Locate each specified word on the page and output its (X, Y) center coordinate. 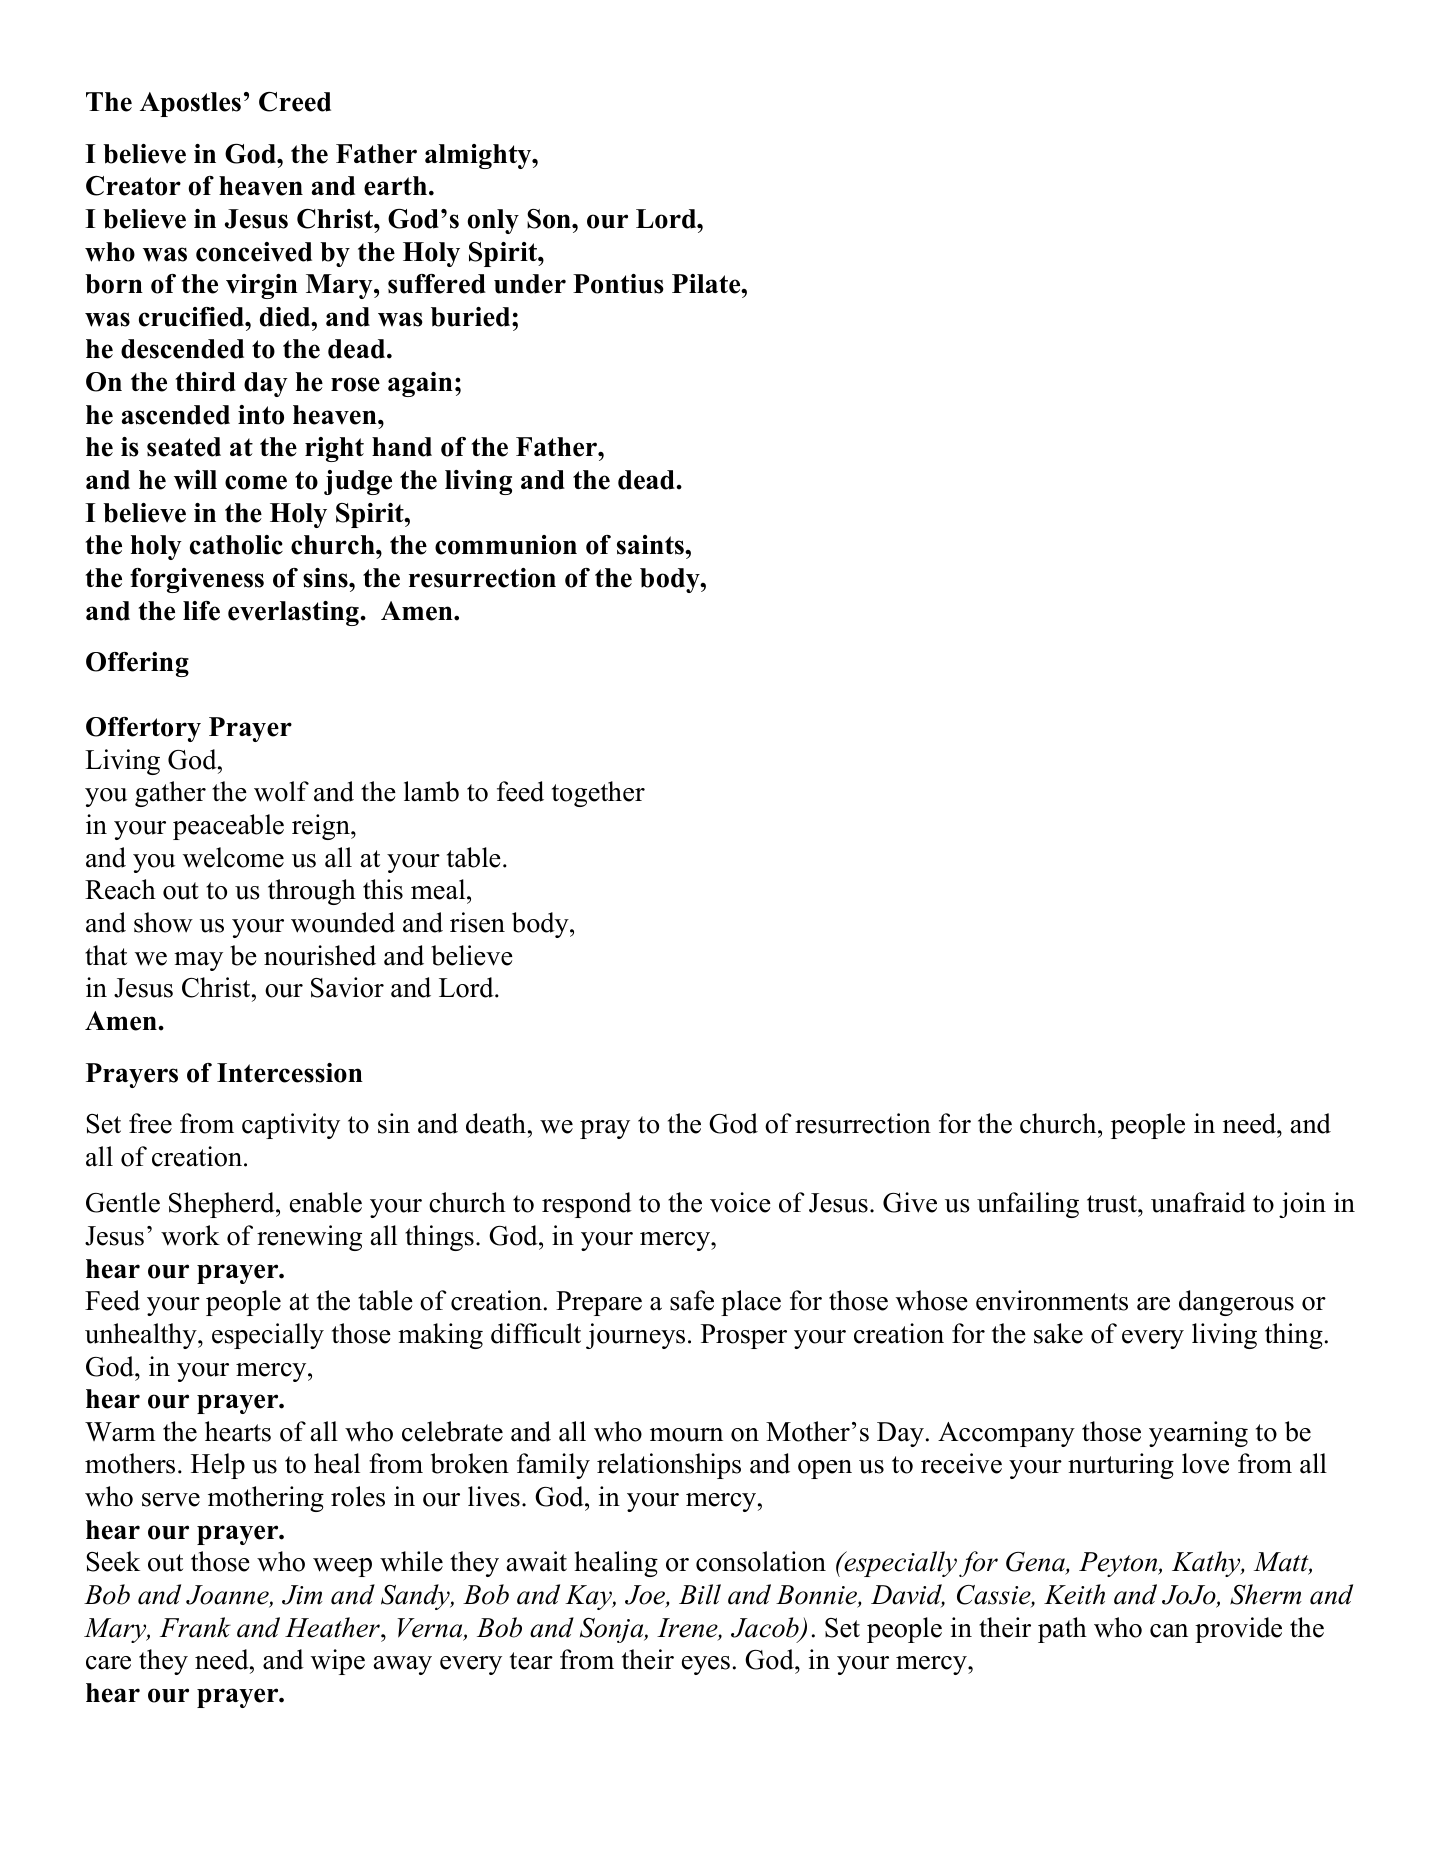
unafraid (1198, 1202)
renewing (309, 1238)
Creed (295, 102)
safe (692, 1300)
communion (506, 545)
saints (651, 545)
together (598, 794)
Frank (195, 1627)
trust (1113, 1204)
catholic (236, 545)
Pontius (618, 284)
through (312, 892)
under (530, 284)
